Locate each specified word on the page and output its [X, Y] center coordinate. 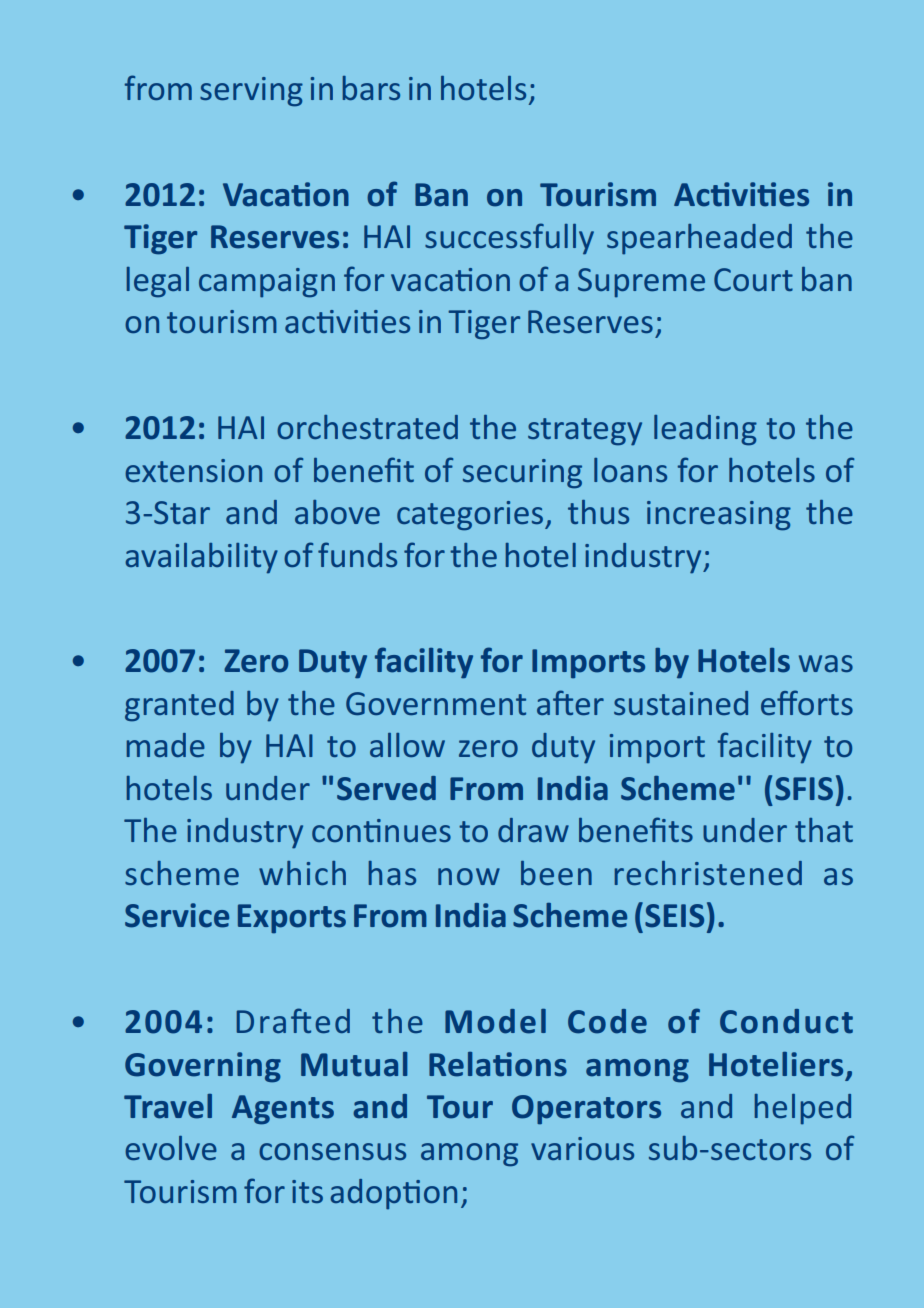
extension [193, 470]
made [166, 745]
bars [371, 88]
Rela [459, 1064]
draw [533, 830]
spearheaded [699, 239]
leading [705, 430]
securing [522, 474]
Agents [283, 1110]
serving [251, 92]
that [824, 830]
